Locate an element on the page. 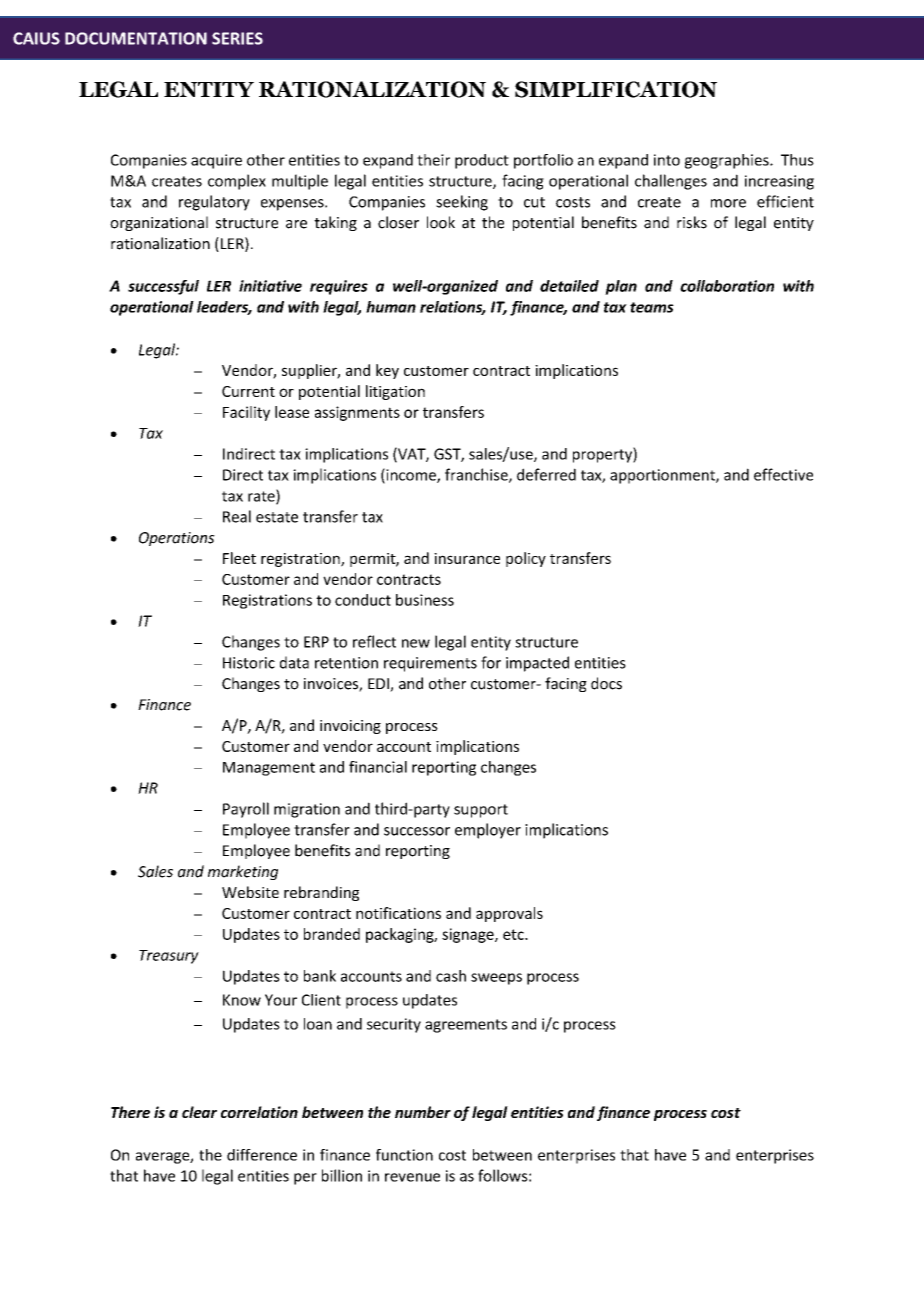 This page has width=924, height=1309. Current is located at coordinates (248, 391).
